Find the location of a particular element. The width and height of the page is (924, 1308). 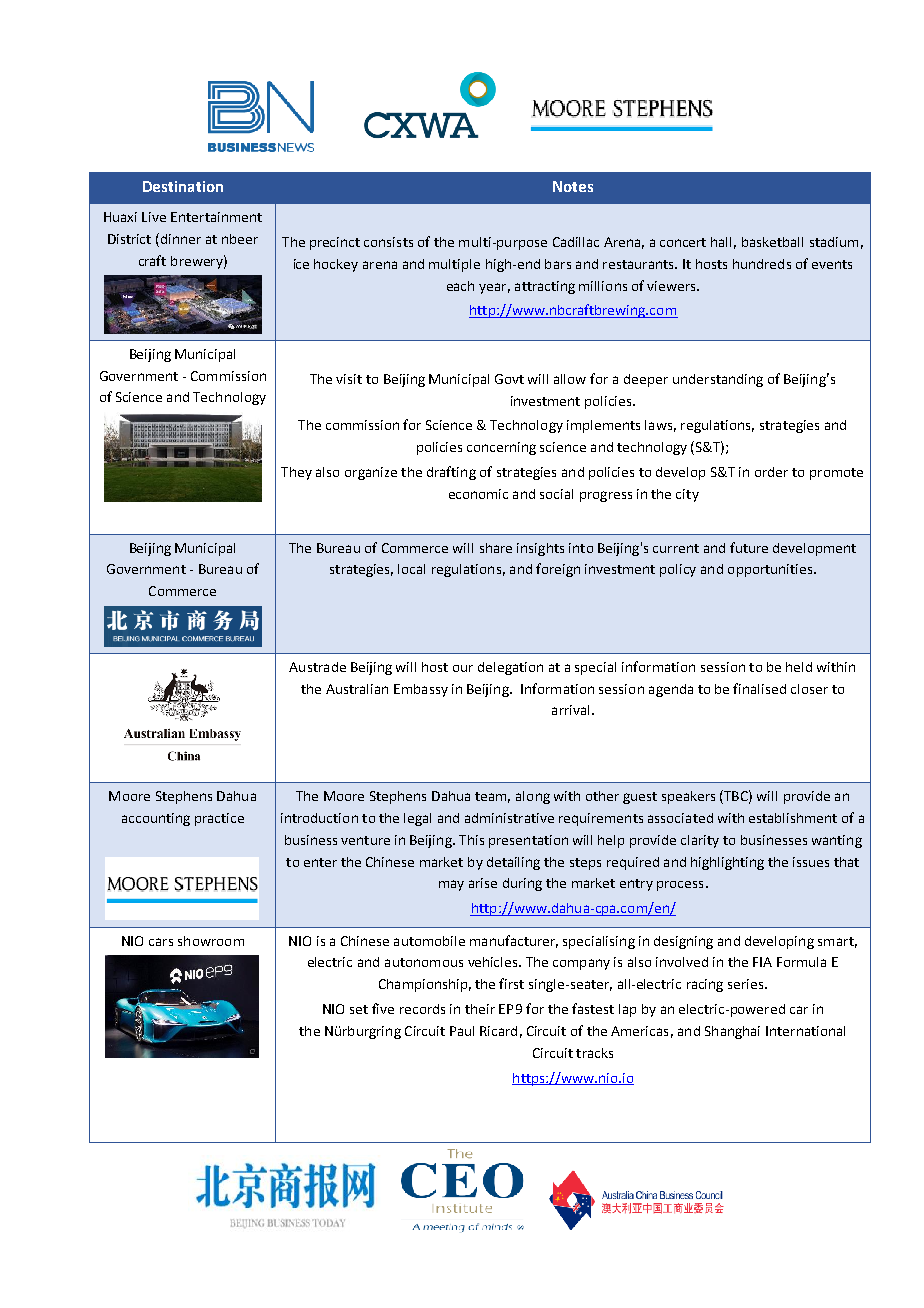

They is located at coordinates (296, 473).
